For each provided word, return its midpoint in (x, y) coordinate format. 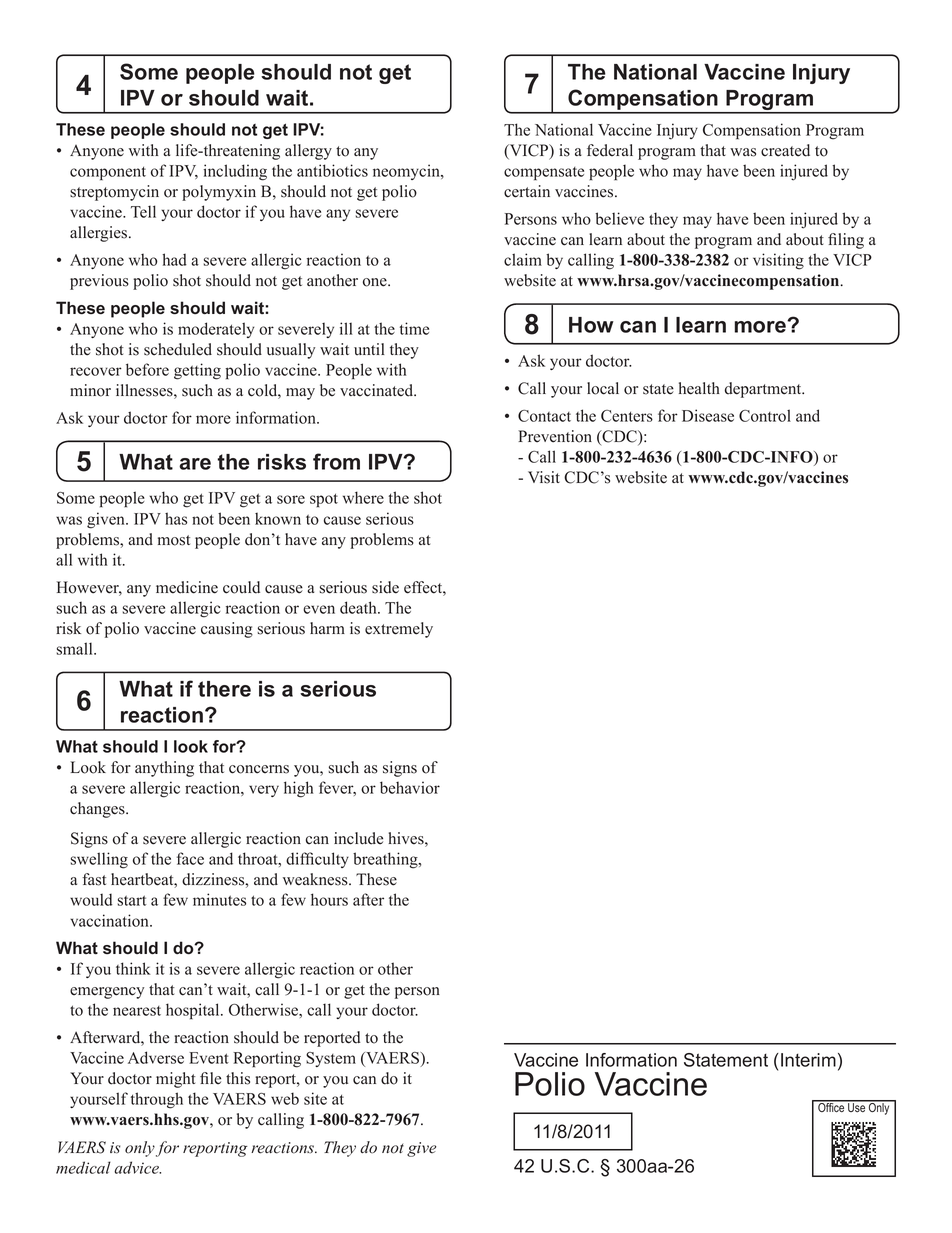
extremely (399, 630)
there (224, 689)
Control (765, 415)
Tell (143, 211)
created (785, 150)
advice (137, 1167)
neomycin (407, 172)
